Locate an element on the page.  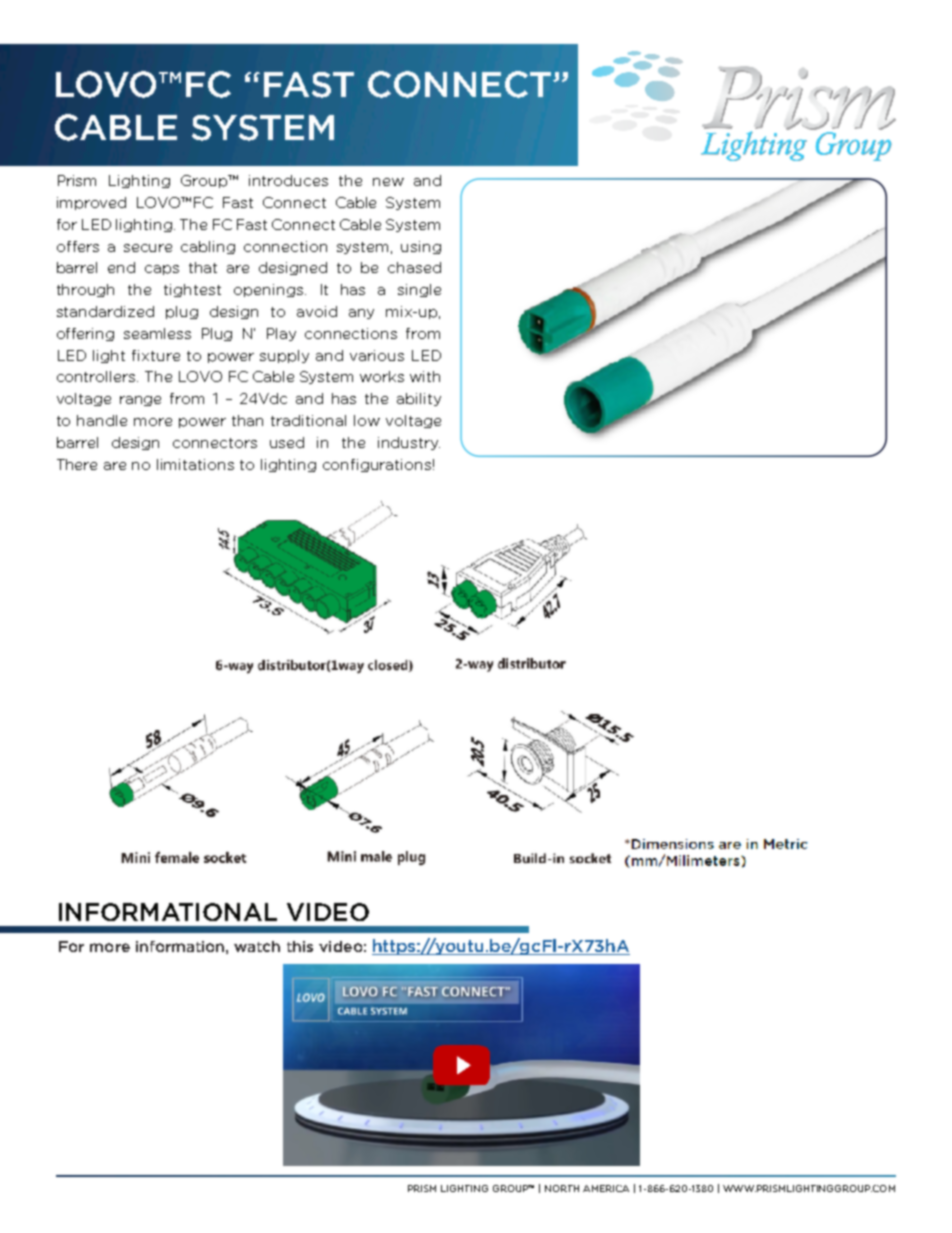
limitations is located at coordinates (195, 464).
